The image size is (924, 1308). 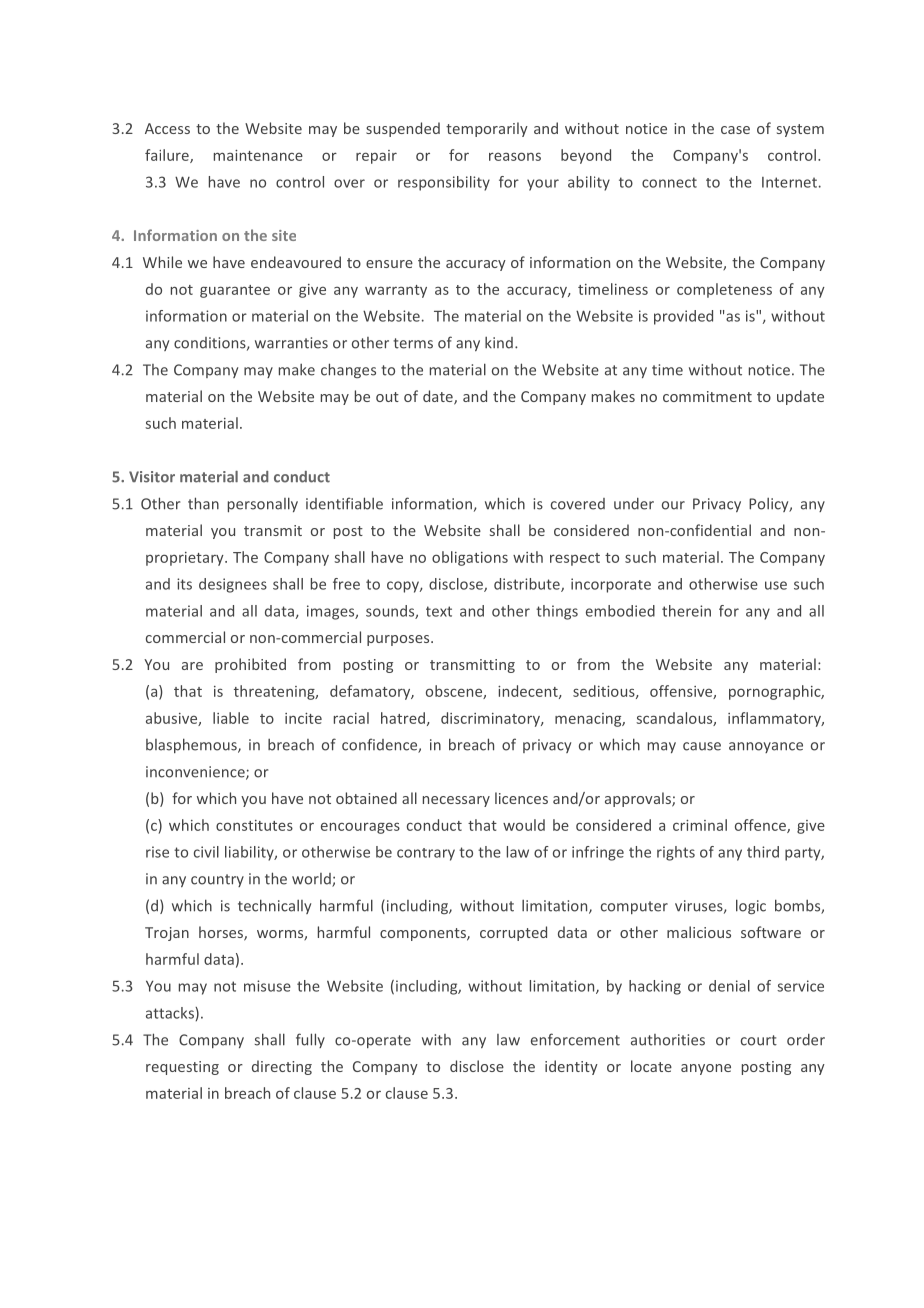 What do you see at coordinates (258, 155) in the screenshot?
I see `maintenance` at bounding box center [258, 155].
